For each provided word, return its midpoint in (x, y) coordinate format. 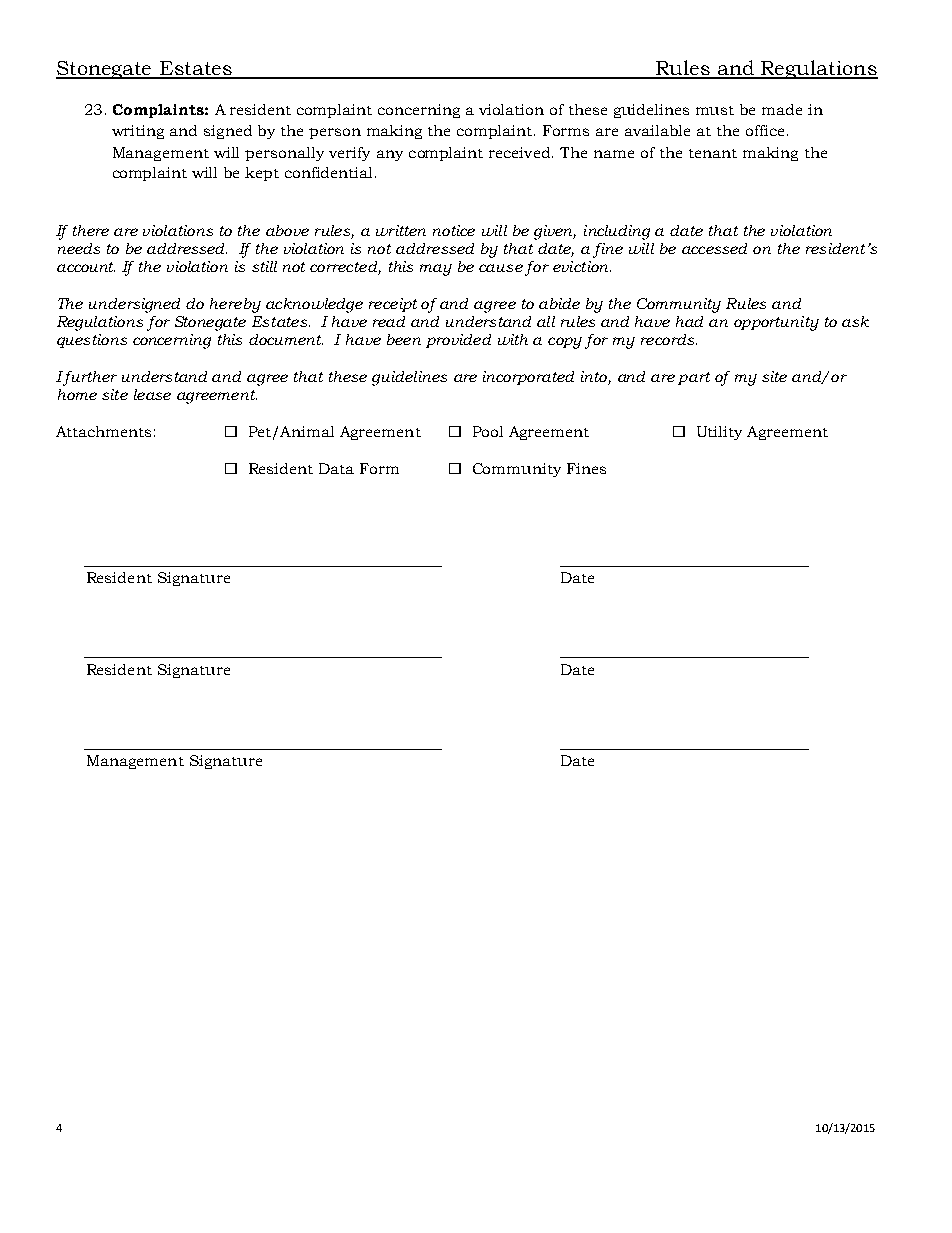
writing (138, 132)
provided (458, 341)
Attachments (103, 431)
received (519, 152)
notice (454, 230)
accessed (714, 248)
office (765, 130)
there (91, 230)
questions (92, 341)
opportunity (776, 323)
